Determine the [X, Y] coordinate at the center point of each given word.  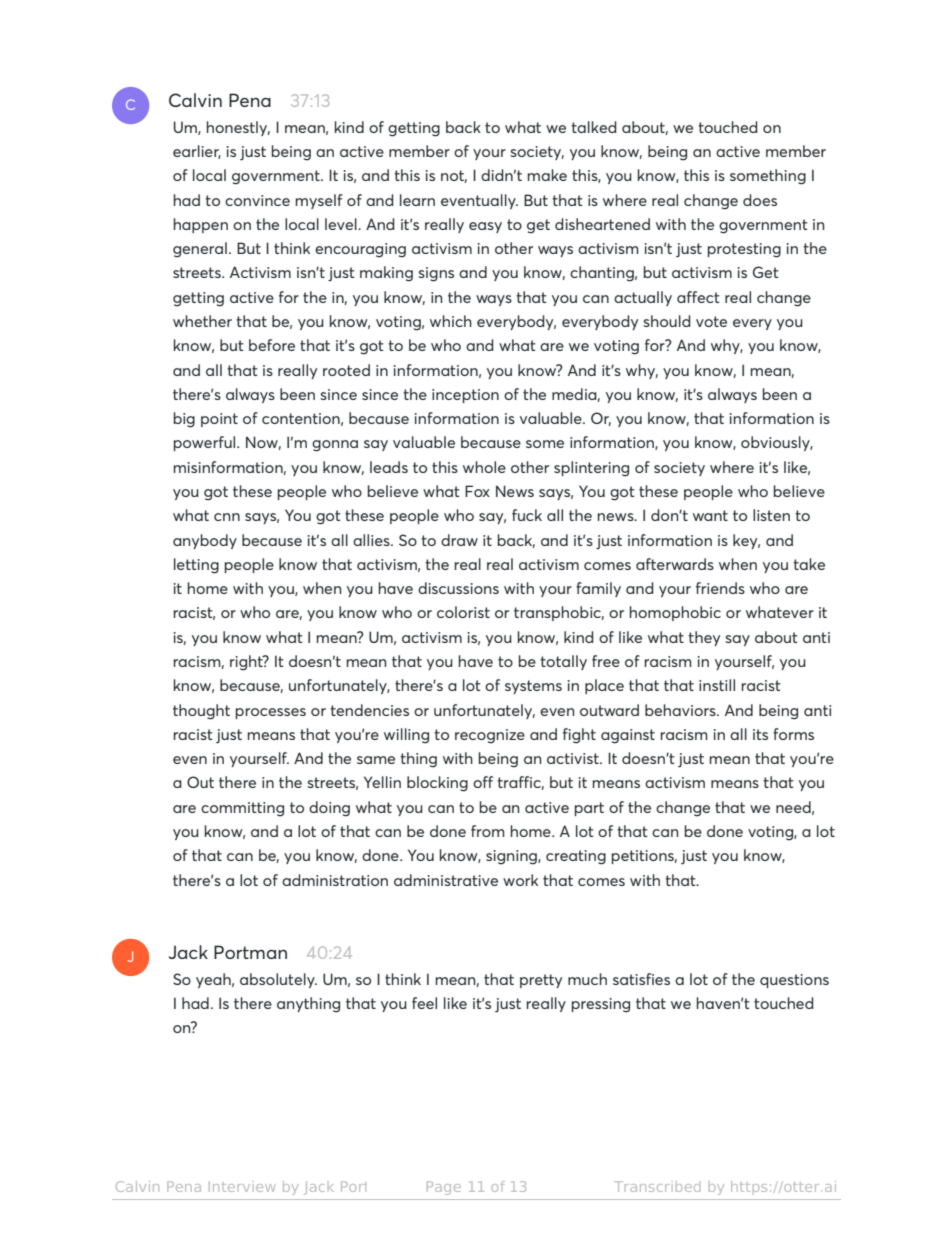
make [547, 175]
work [520, 880]
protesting [744, 250]
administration [335, 880]
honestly [238, 128]
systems [533, 687]
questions [794, 981]
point [219, 420]
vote [711, 321]
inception [465, 396]
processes [271, 713]
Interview [242, 1187]
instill [717, 685]
